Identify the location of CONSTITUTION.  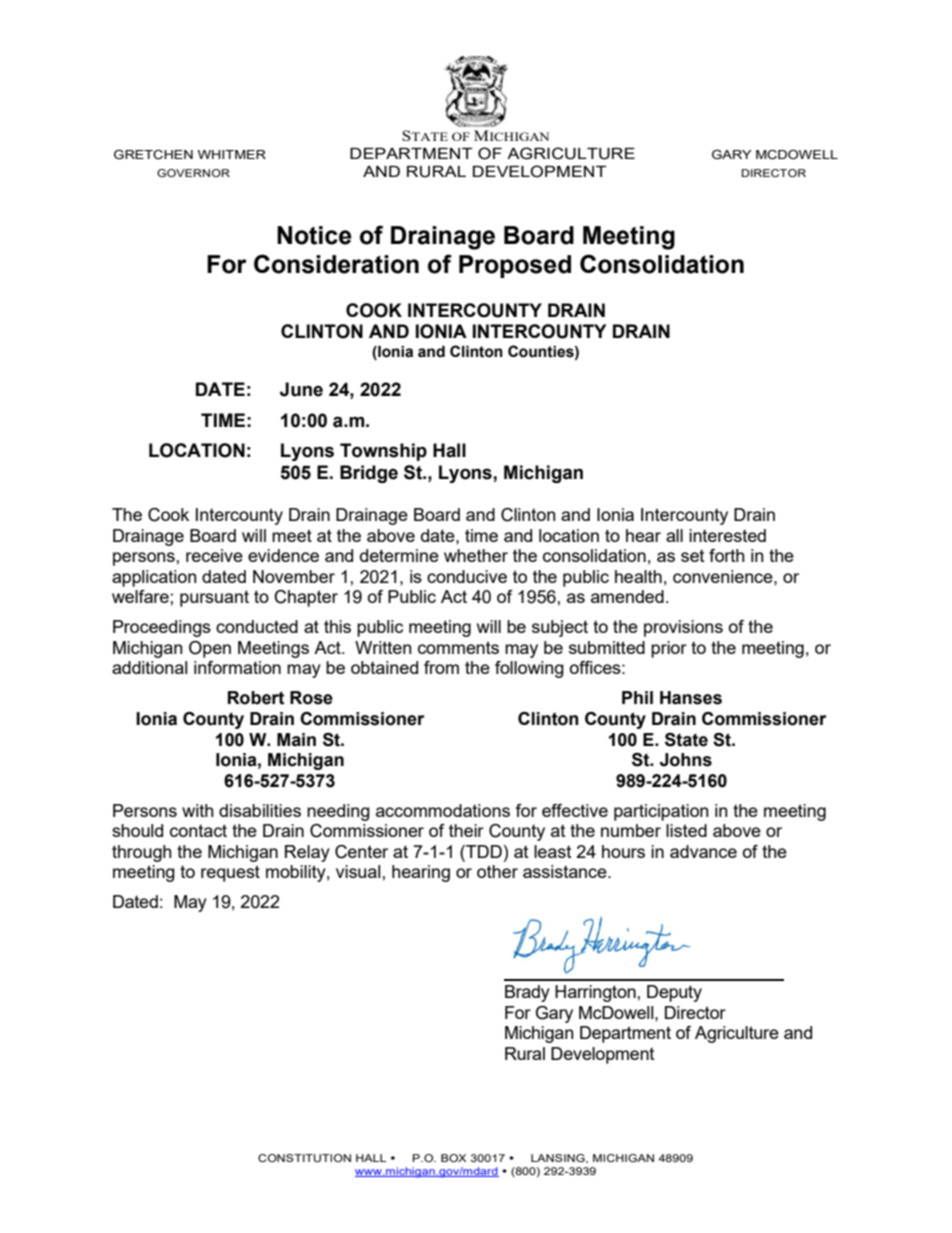
(304, 1158).
